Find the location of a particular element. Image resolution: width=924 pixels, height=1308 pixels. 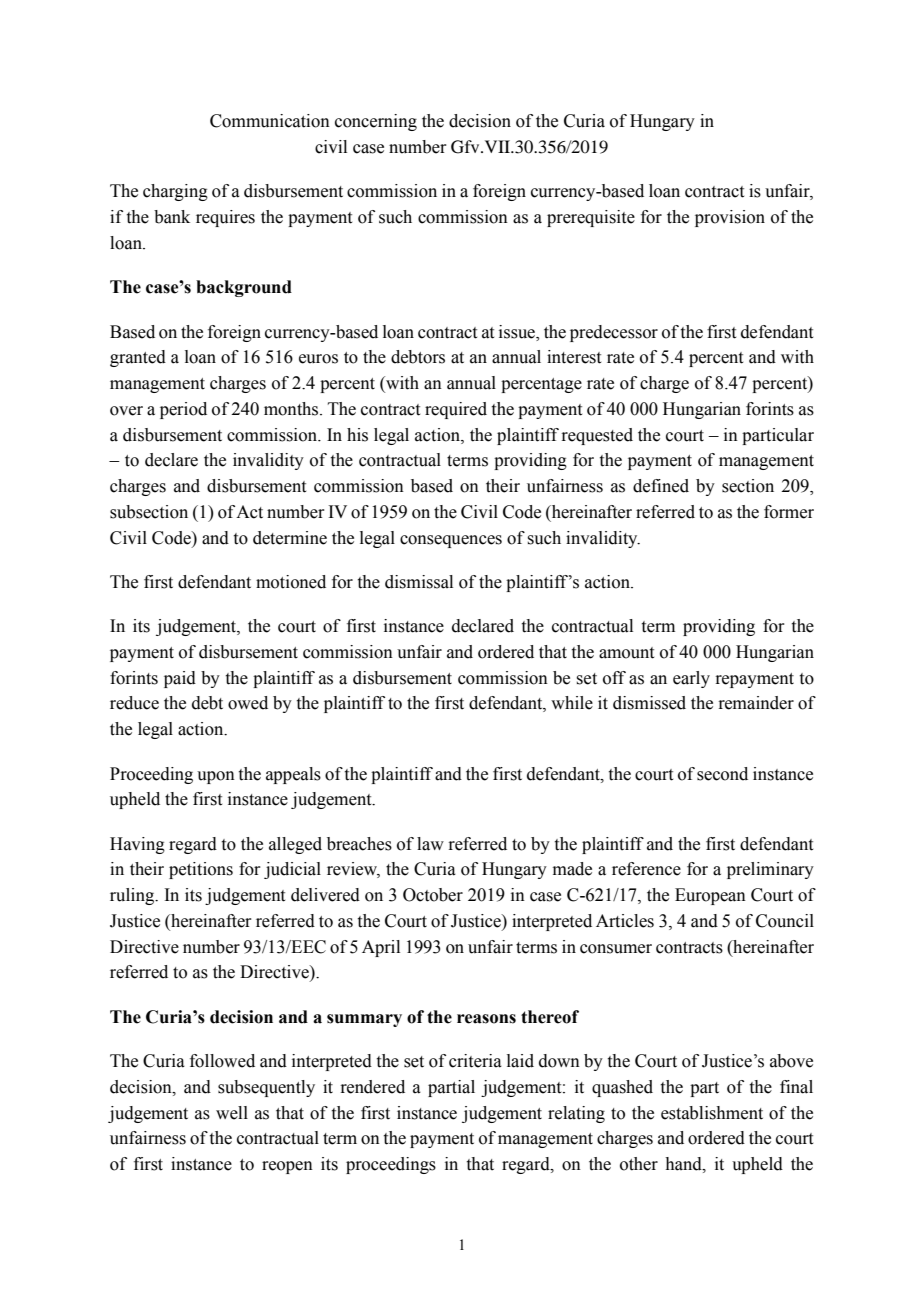

consequences is located at coordinates (451, 541).
